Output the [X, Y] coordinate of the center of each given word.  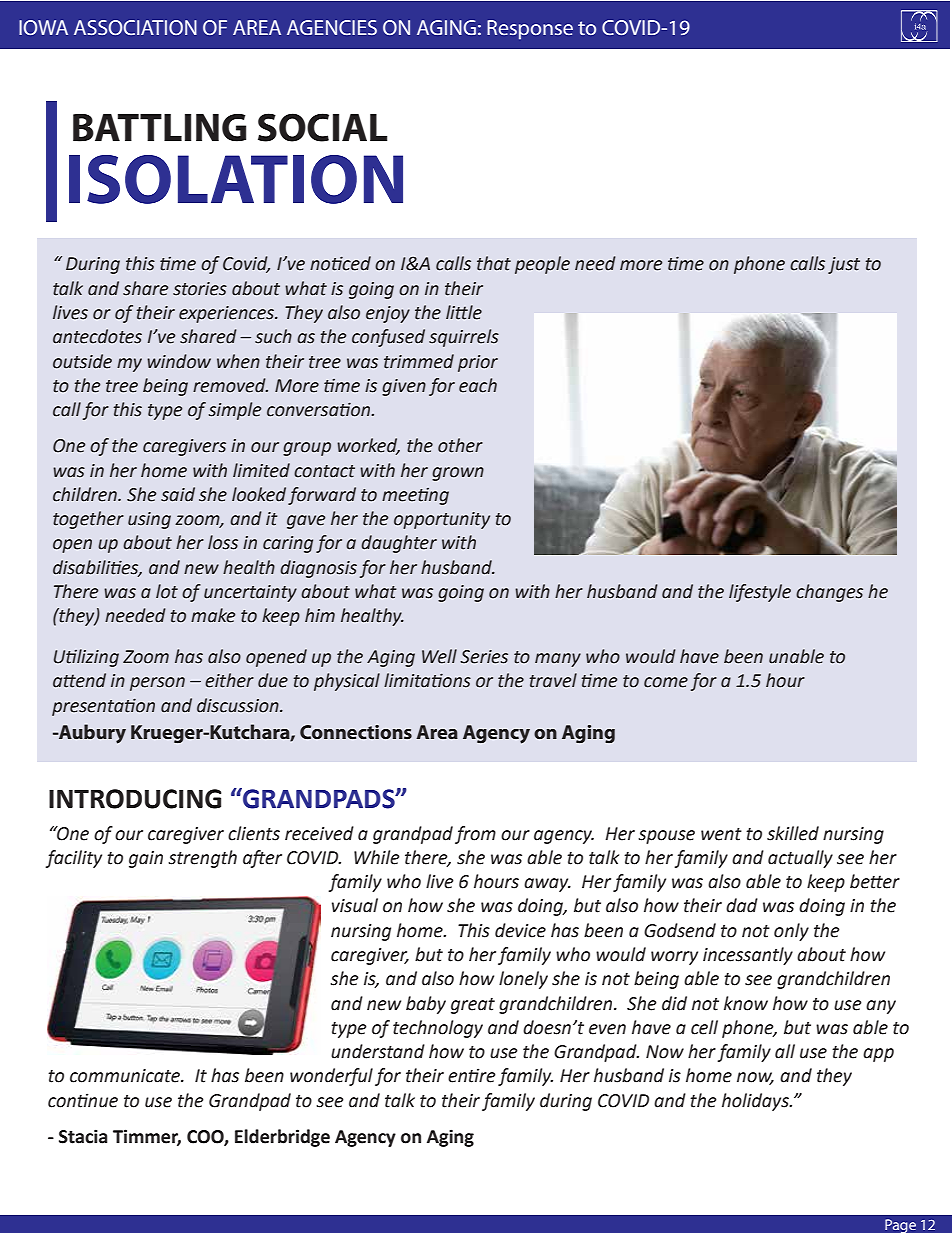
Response [530, 30]
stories [200, 289]
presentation [103, 707]
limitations [427, 680]
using [149, 520]
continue [83, 1100]
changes [829, 593]
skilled [793, 833]
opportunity [442, 520]
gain [146, 859]
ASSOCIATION [135, 27]
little [464, 312]
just [844, 265]
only [791, 932]
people [542, 265]
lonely [523, 980]
